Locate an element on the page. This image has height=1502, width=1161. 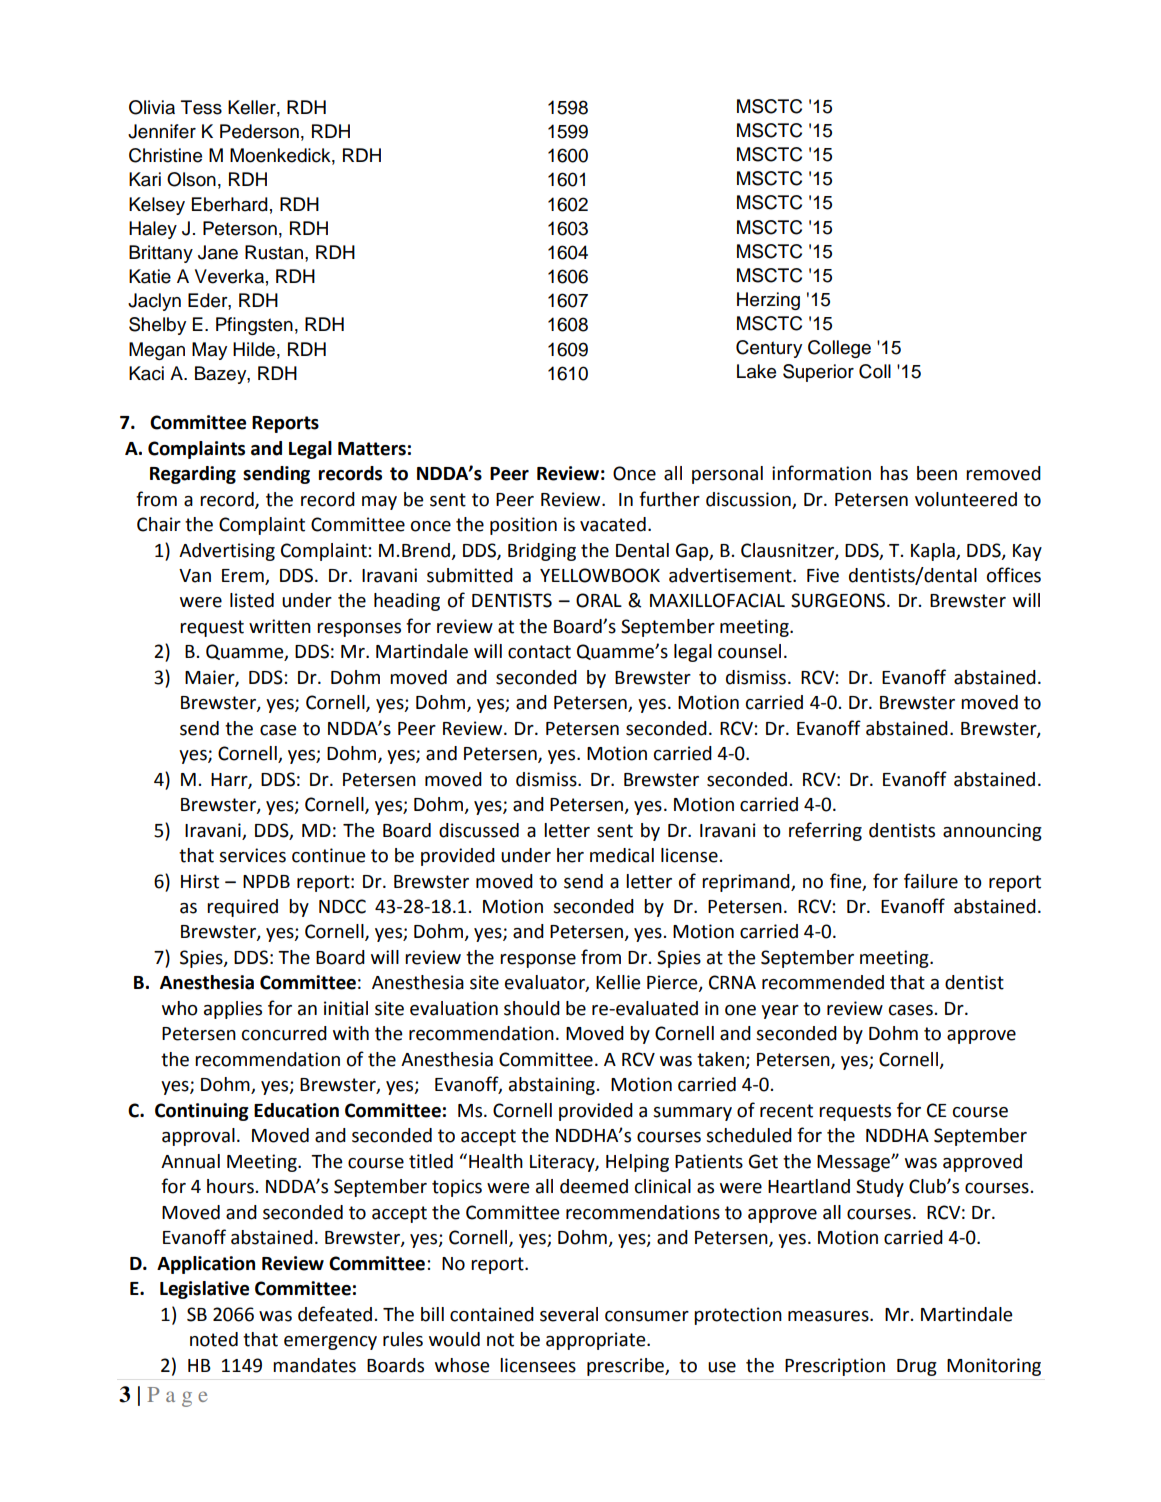
should is located at coordinates (532, 1008).
